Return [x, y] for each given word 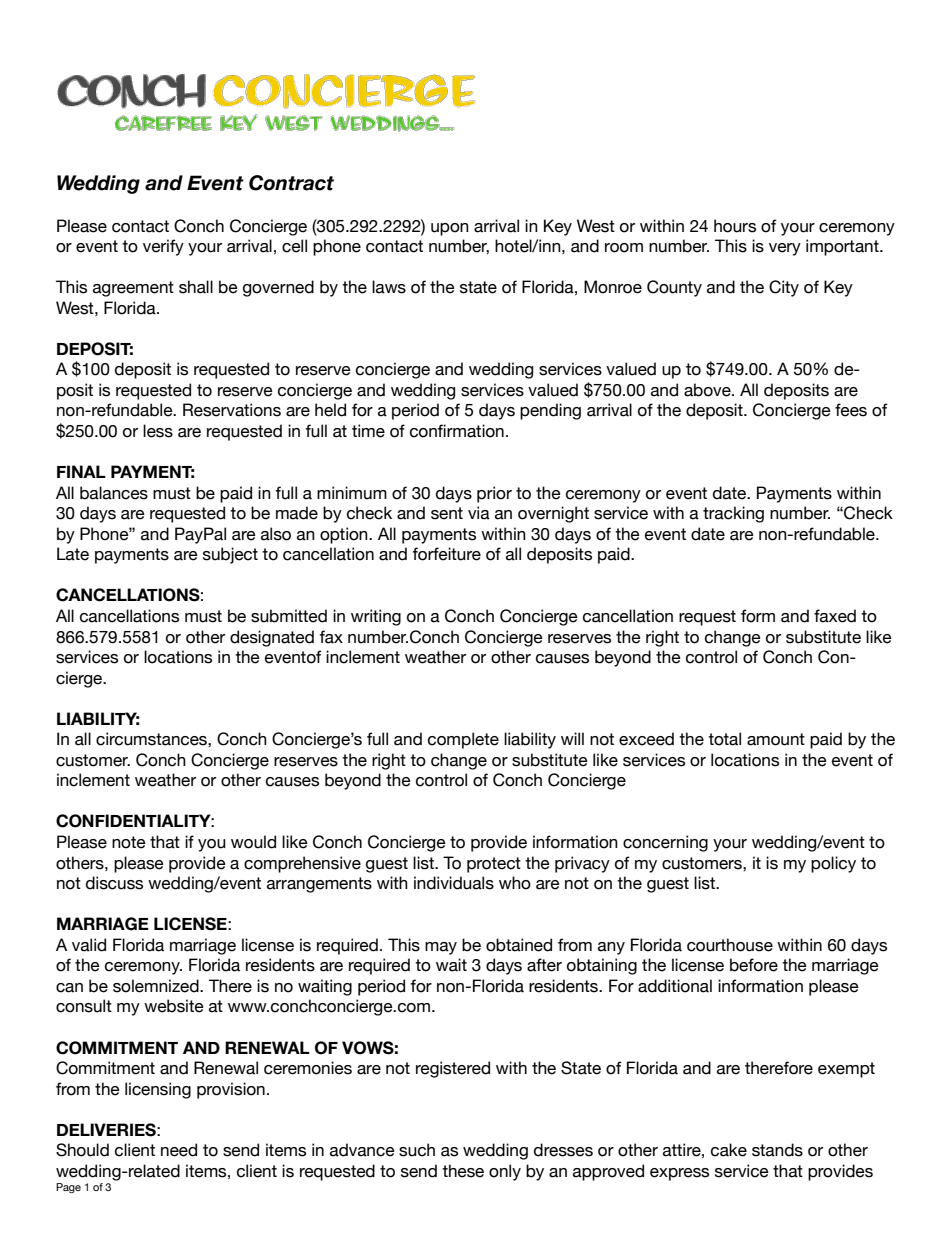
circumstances [152, 739]
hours [735, 226]
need [179, 1150]
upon [450, 229]
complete [463, 740]
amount [776, 739]
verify [163, 247]
